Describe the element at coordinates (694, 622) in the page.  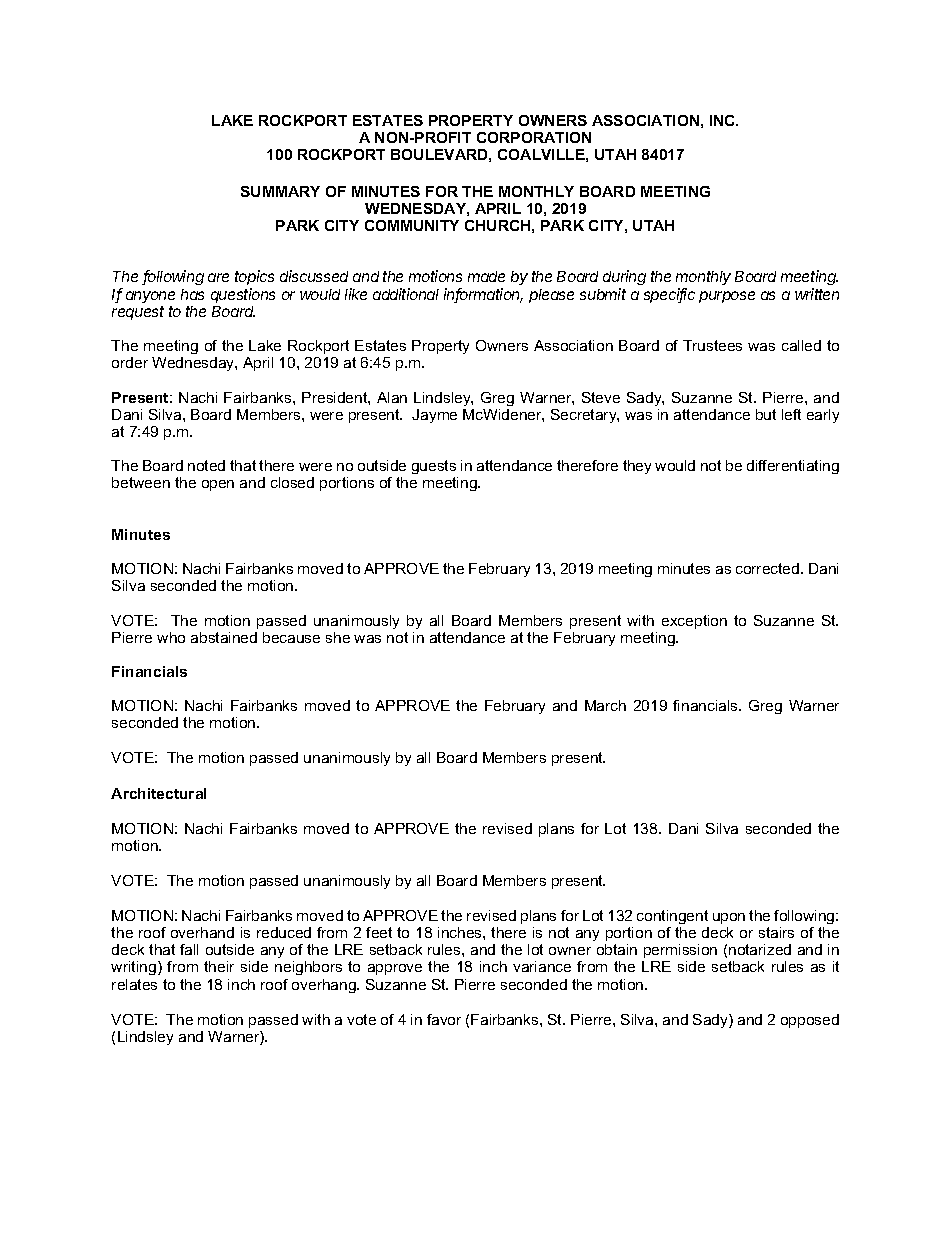
I see `exception` at that location.
